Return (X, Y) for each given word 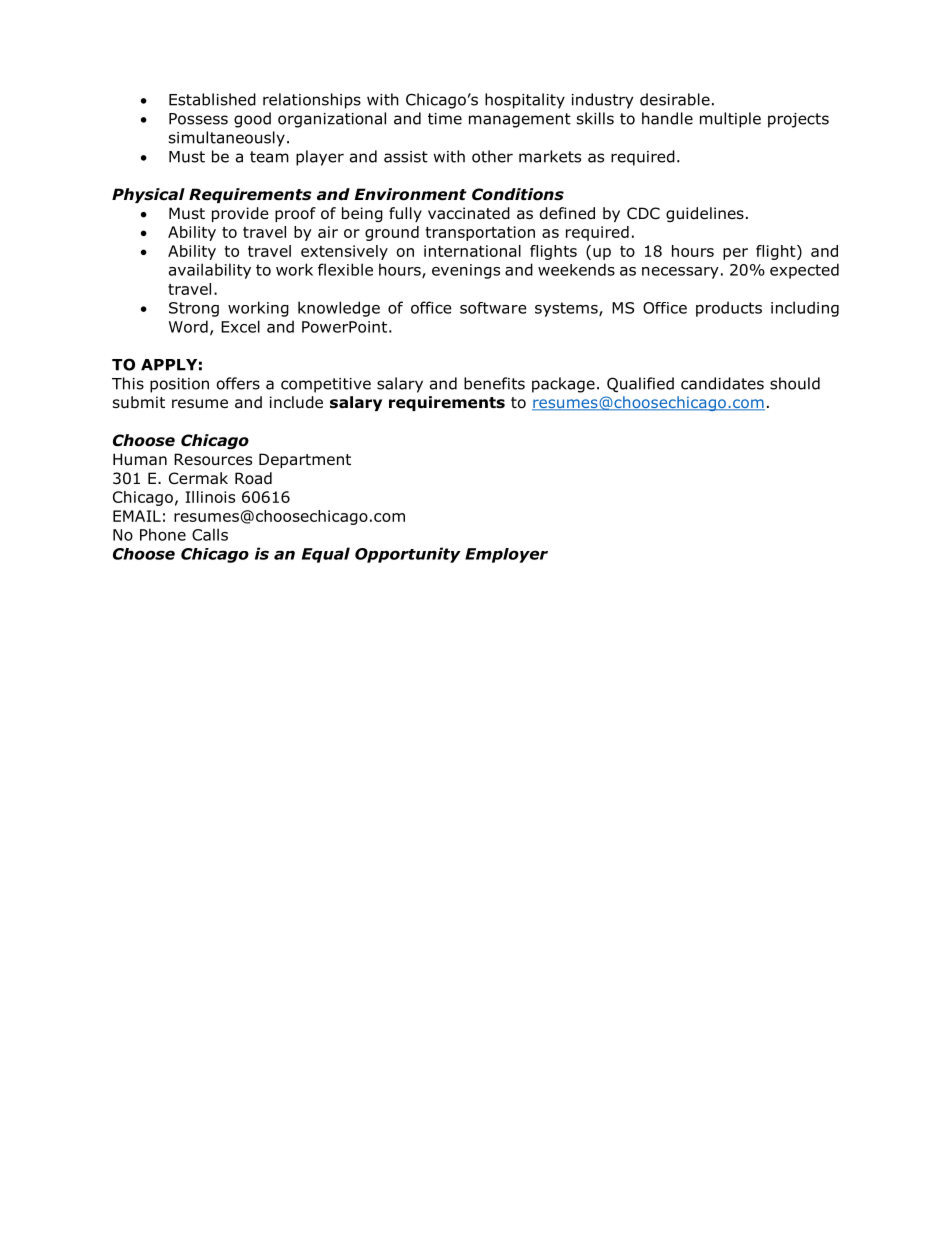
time (445, 119)
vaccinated (469, 213)
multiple (730, 120)
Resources (213, 459)
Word (188, 326)
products (729, 309)
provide (240, 214)
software (493, 308)
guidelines (705, 214)
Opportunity (408, 555)
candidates (722, 383)
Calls (210, 534)
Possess (198, 119)
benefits (494, 383)
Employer (506, 555)
